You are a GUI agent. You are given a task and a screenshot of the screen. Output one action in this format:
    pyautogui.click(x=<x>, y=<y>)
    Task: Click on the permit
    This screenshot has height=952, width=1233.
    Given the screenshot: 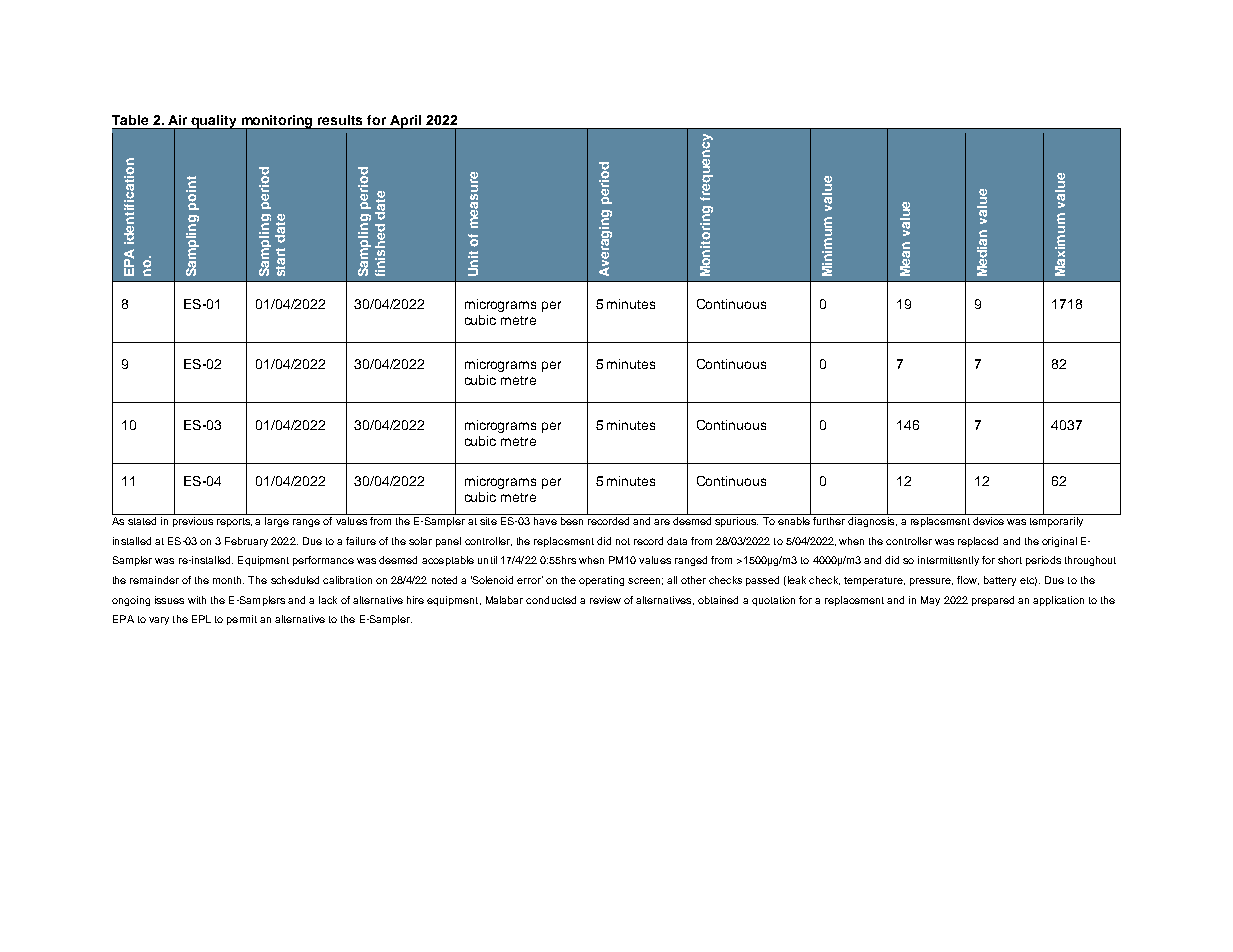 What is the action you would take?
    pyautogui.click(x=242, y=620)
